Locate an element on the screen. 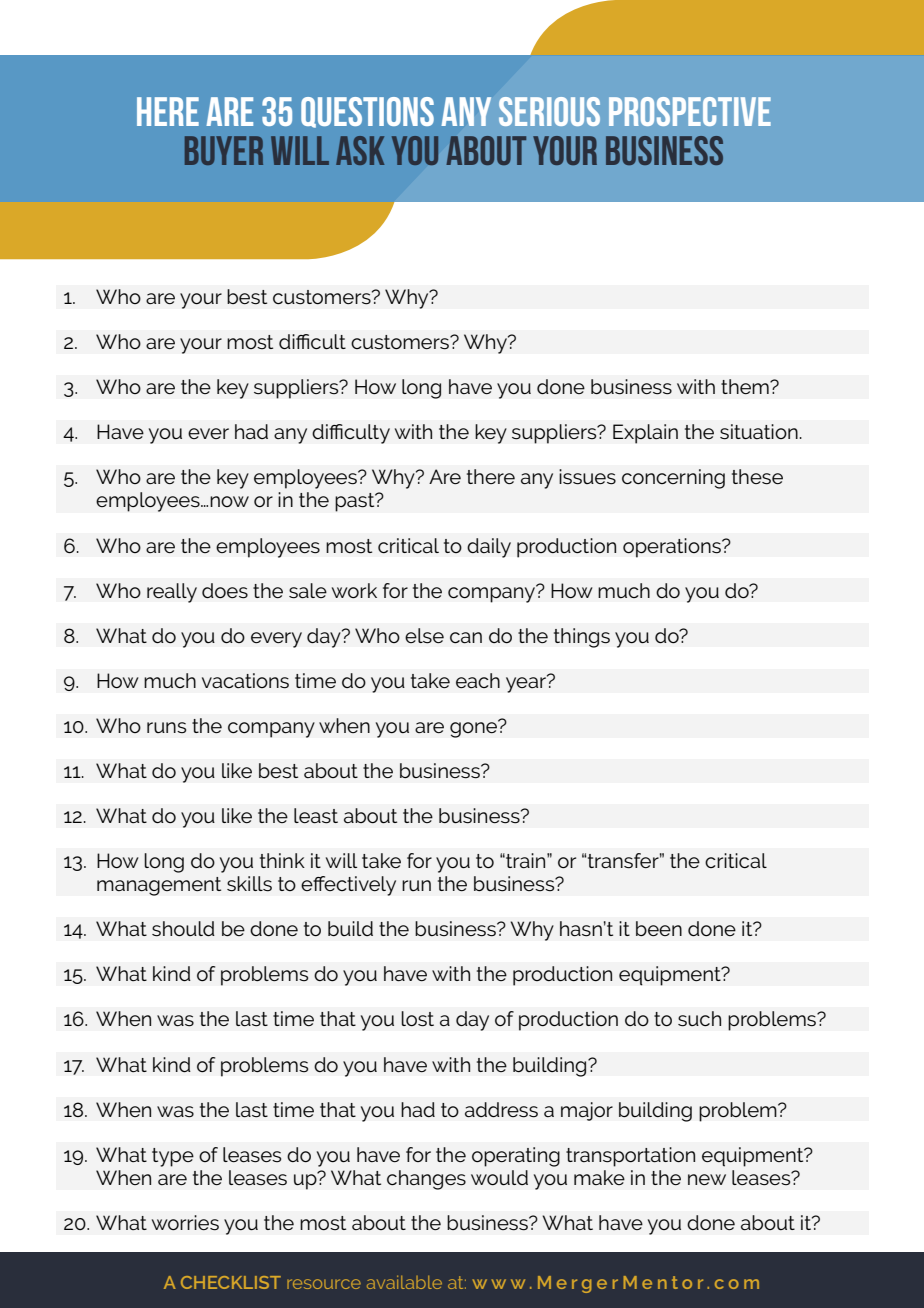  skills is located at coordinates (249, 884).
